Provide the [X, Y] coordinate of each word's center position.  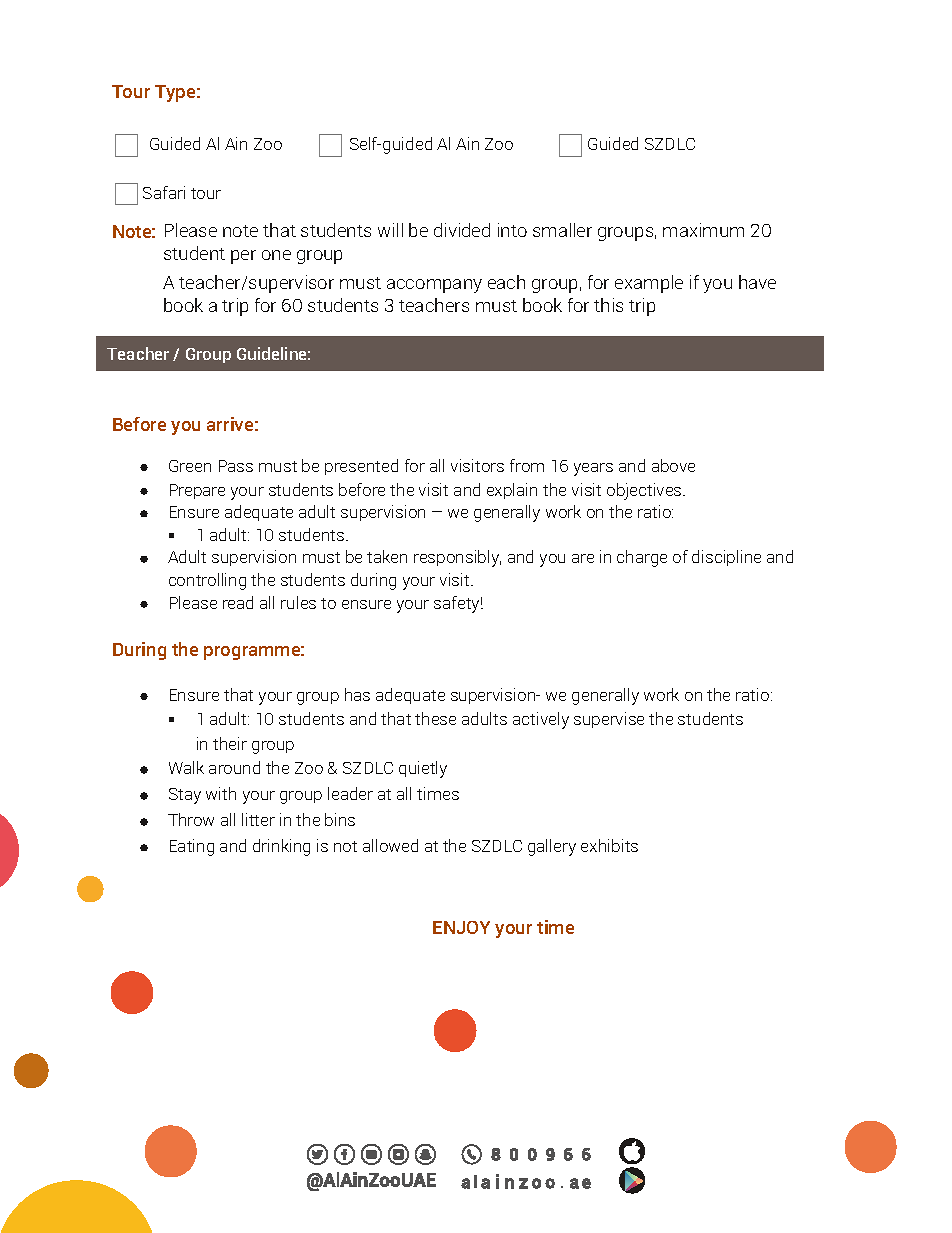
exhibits [609, 845]
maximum [703, 230]
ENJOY [461, 927]
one [276, 255]
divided [462, 230]
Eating [192, 847]
